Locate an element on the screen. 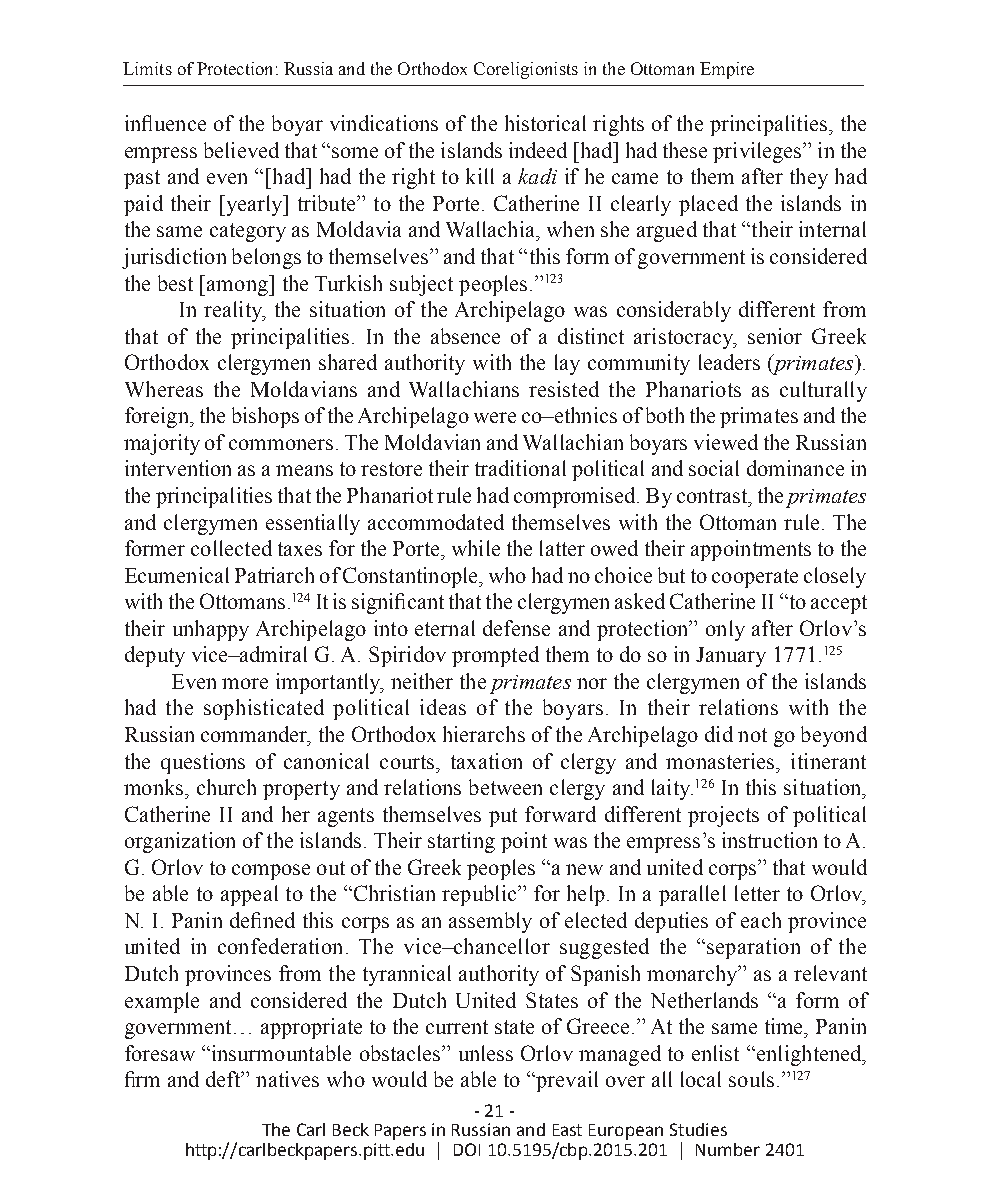 The height and width of the screenshot is (1204, 991). assembly is located at coordinates (490, 922).
